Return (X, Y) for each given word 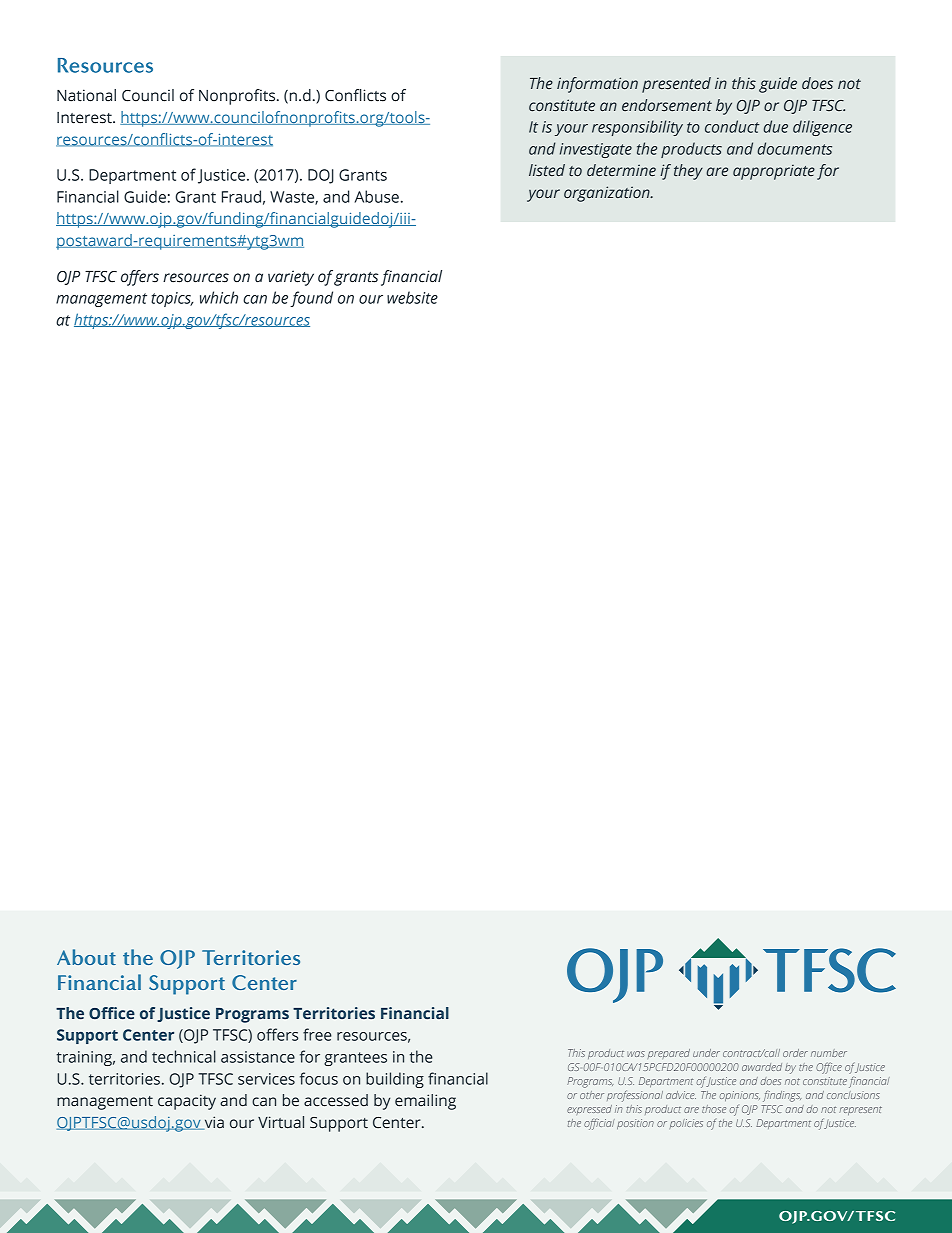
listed (547, 170)
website (412, 297)
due (775, 126)
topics (172, 299)
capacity (187, 1102)
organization (608, 194)
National (86, 95)
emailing (425, 1102)
